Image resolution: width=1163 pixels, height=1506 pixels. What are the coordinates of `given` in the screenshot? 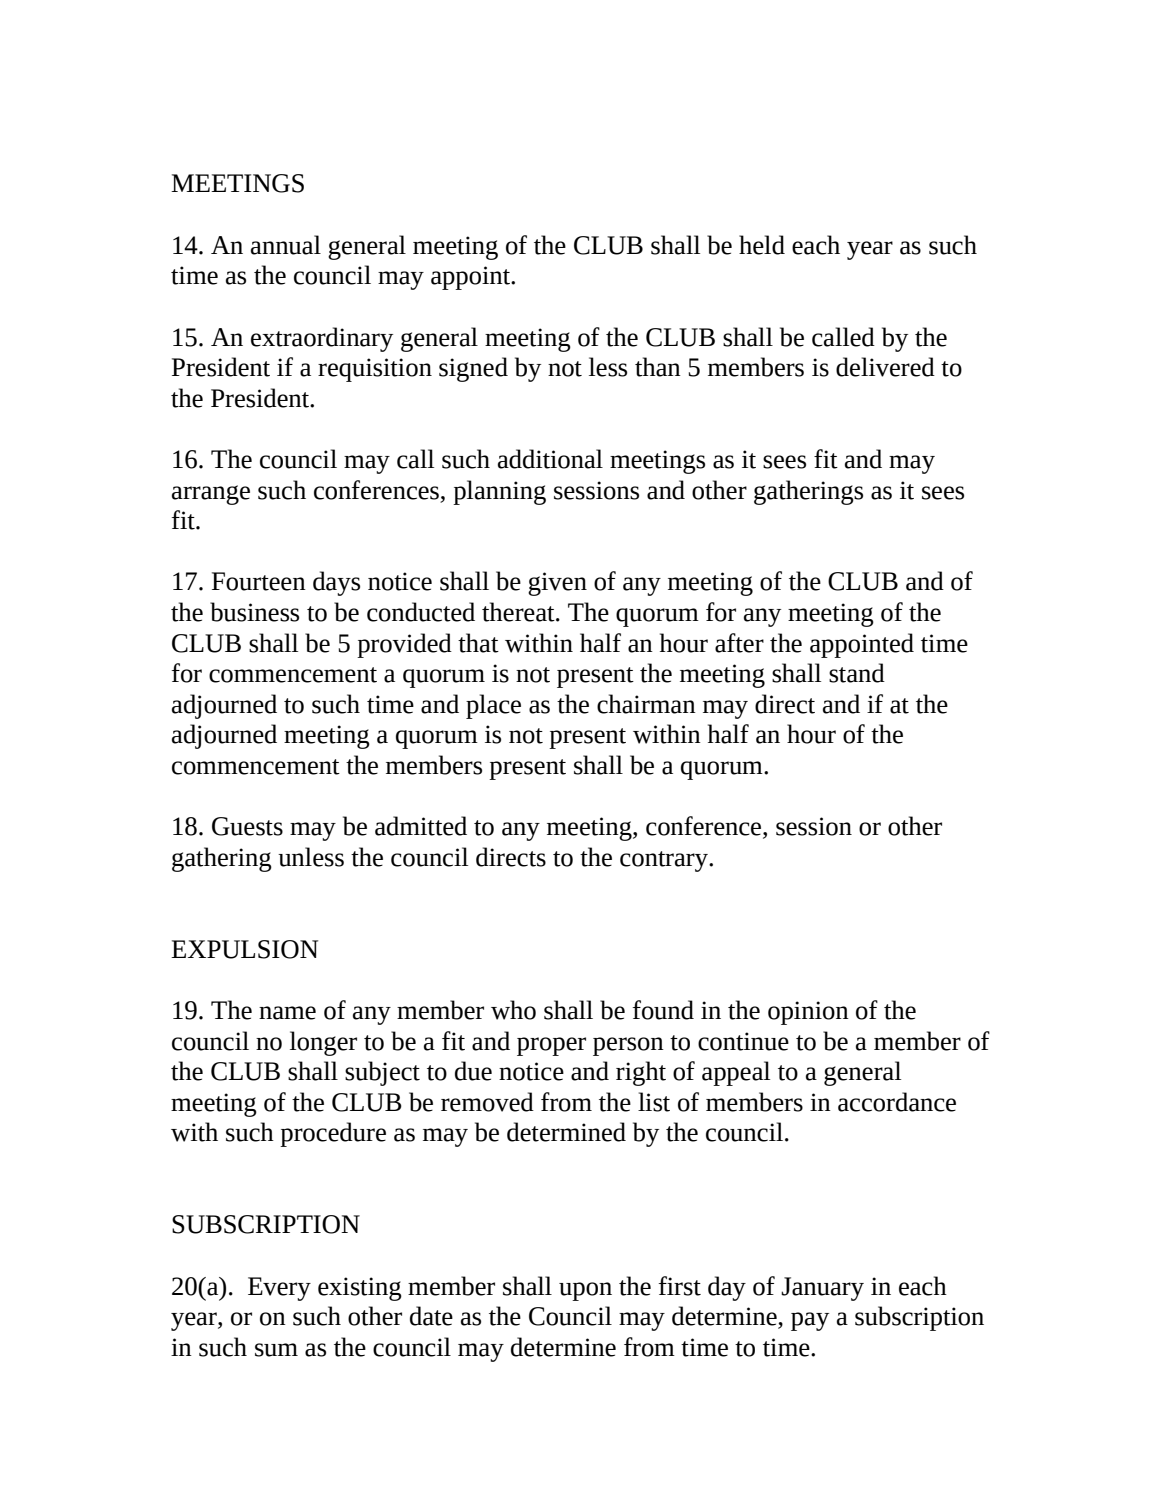 It's located at (557, 584).
